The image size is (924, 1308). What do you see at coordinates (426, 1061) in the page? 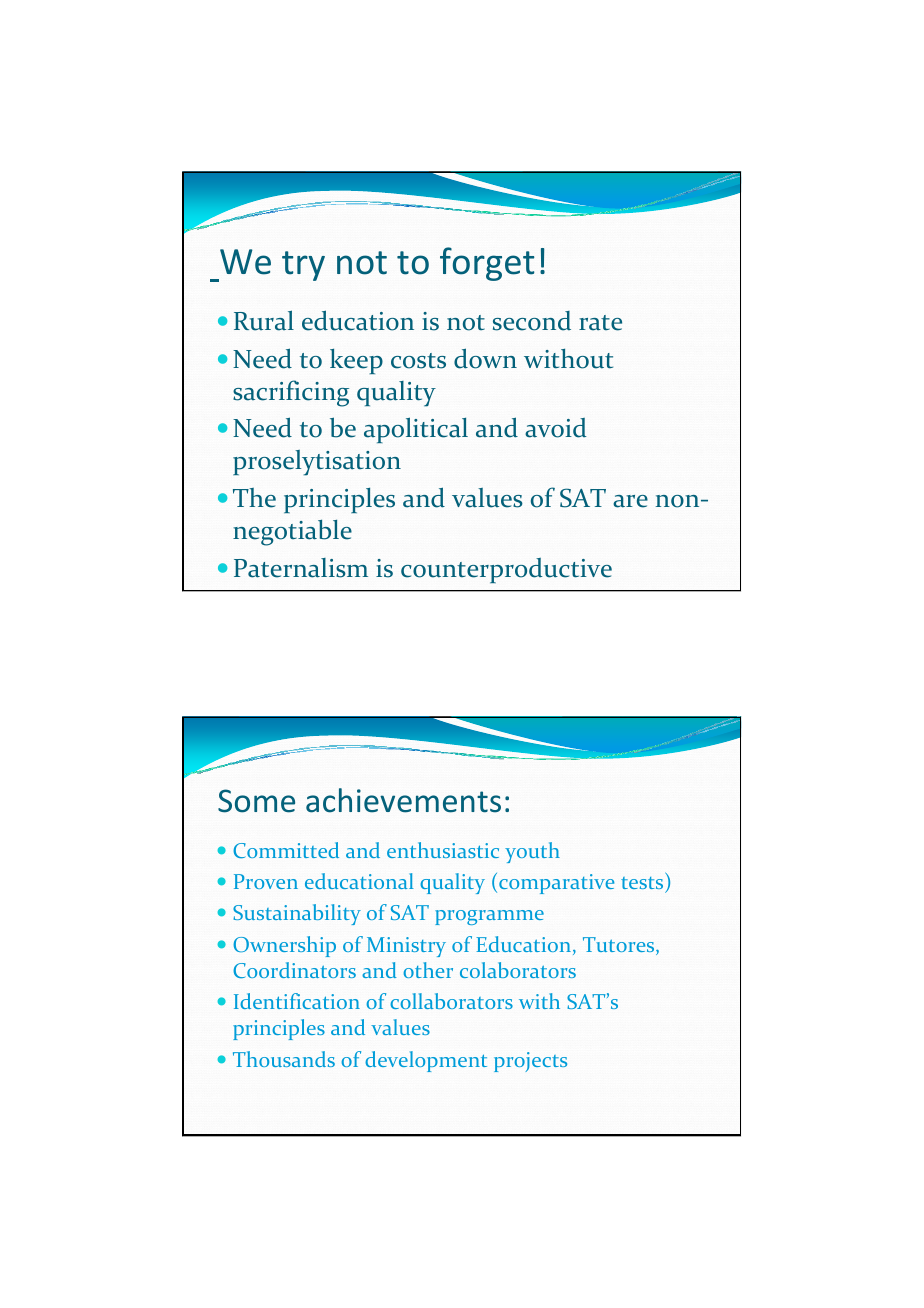
I see `development` at bounding box center [426, 1061].
